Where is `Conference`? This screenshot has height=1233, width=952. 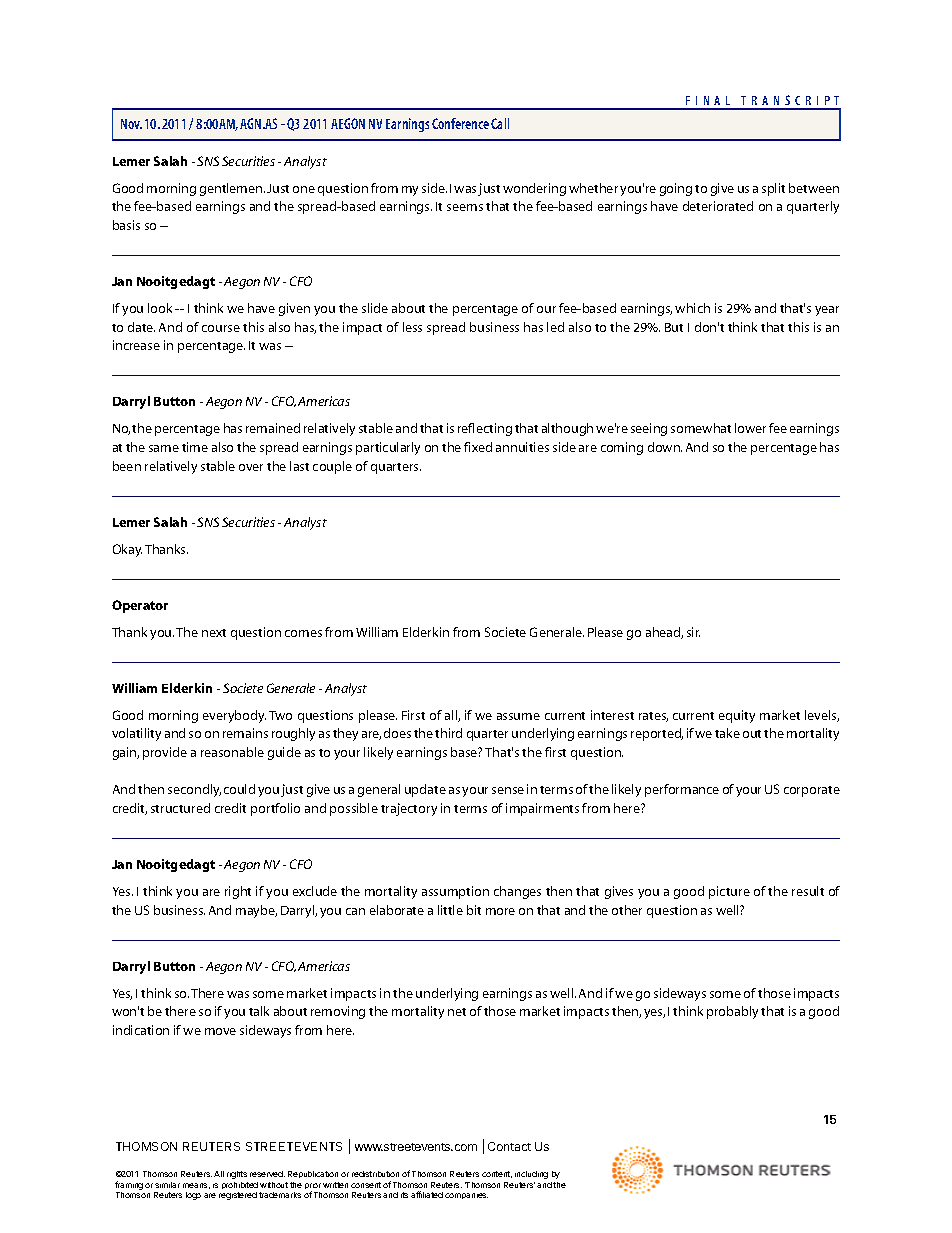
Conference is located at coordinates (460, 123).
